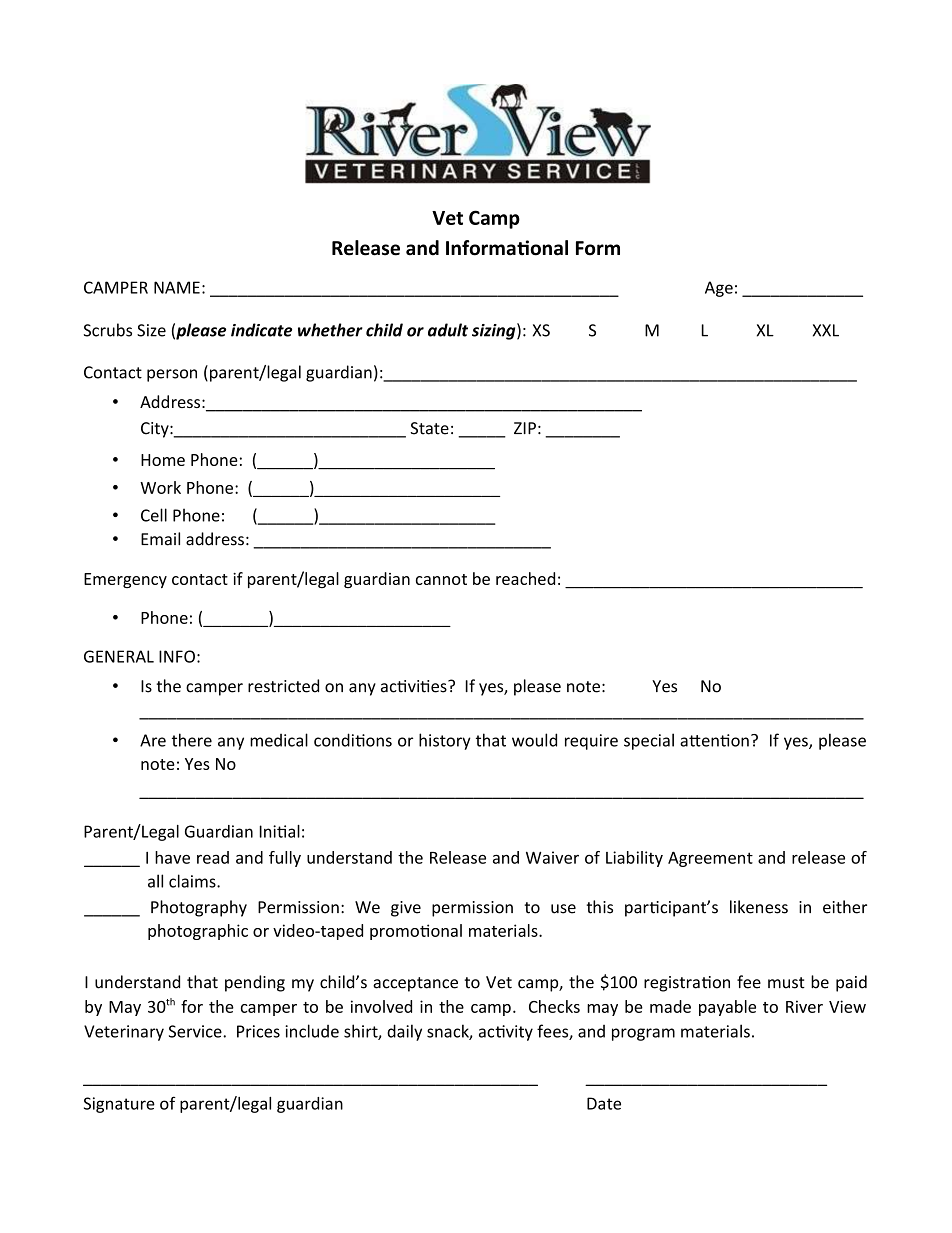  What do you see at coordinates (177, 287) in the screenshot?
I see `NAME` at bounding box center [177, 287].
